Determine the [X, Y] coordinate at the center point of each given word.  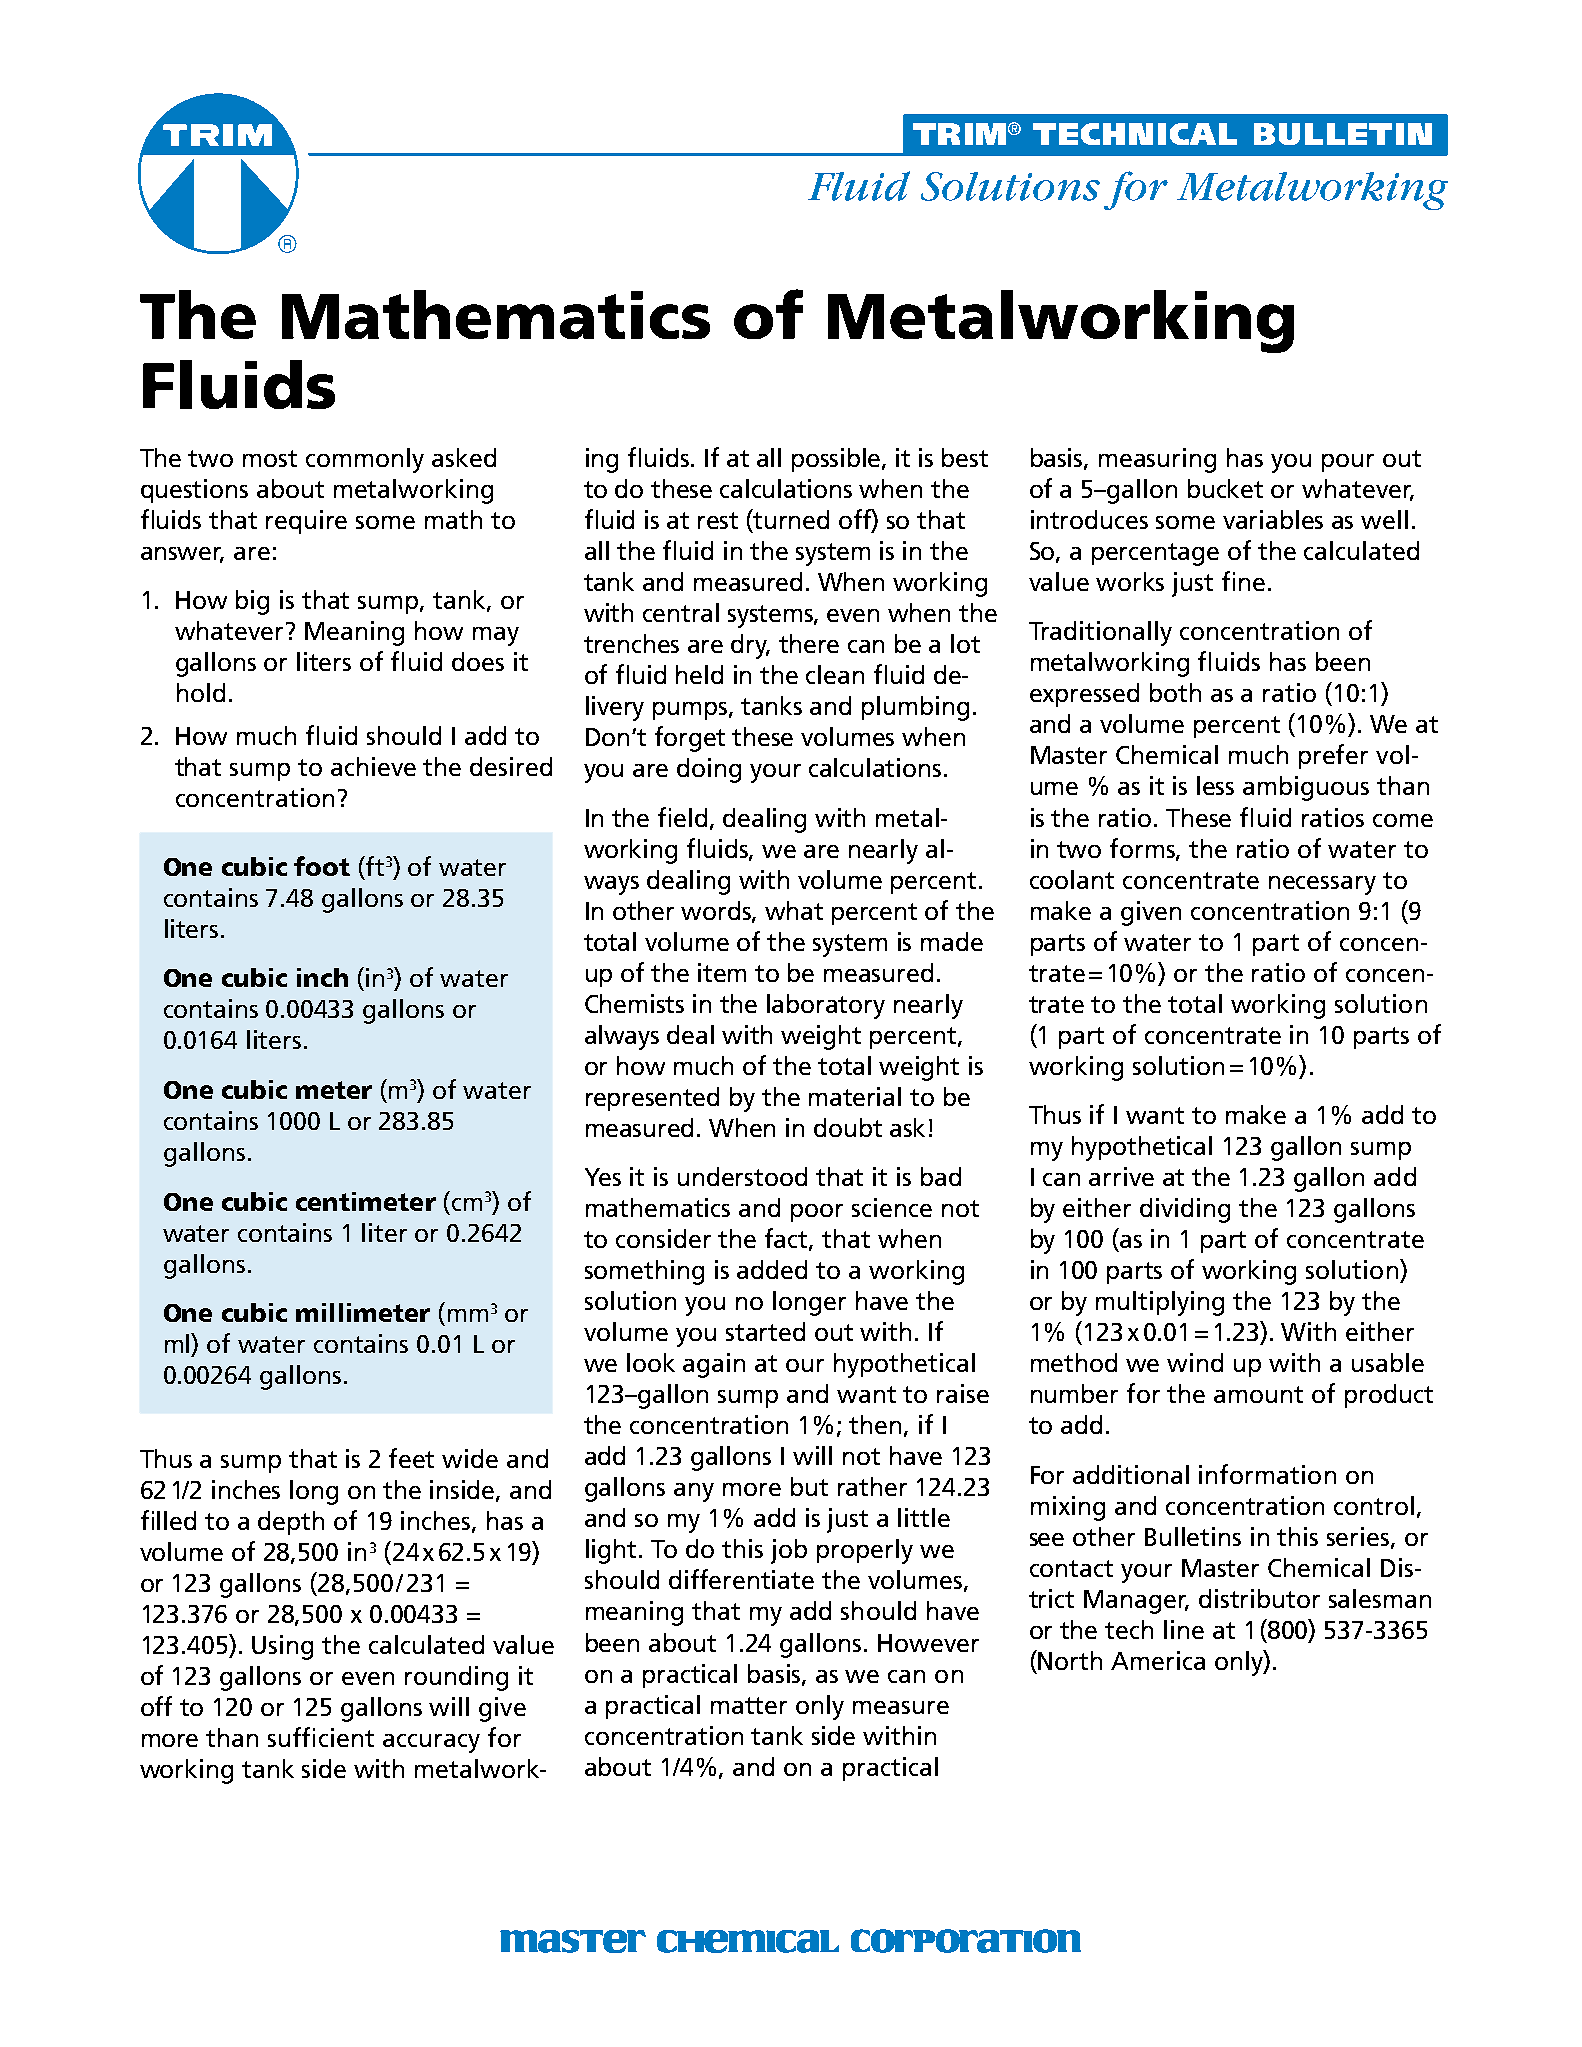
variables [1273, 519]
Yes [603, 1177]
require [306, 522]
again [714, 1365]
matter [749, 1705]
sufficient [321, 1737]
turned [790, 519]
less [1215, 785]
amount [1258, 1394]
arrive [1121, 1176]
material [855, 1096]
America [1158, 1660]
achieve [373, 766]
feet [411, 1458]
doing [709, 770]
